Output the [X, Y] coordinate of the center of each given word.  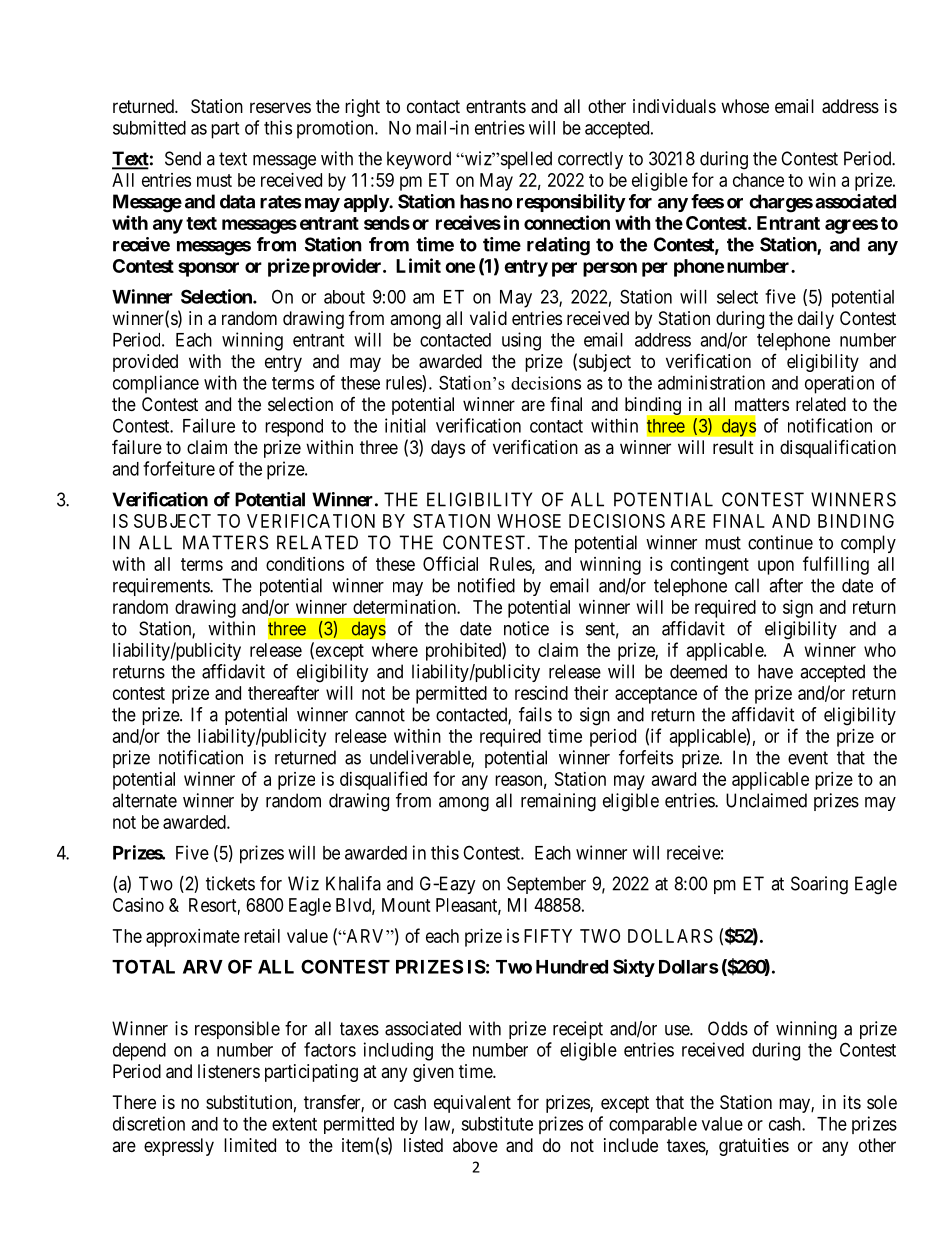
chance [758, 180]
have [775, 671]
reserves [280, 107]
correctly [590, 160]
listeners [229, 1071]
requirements [162, 587]
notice [526, 628]
